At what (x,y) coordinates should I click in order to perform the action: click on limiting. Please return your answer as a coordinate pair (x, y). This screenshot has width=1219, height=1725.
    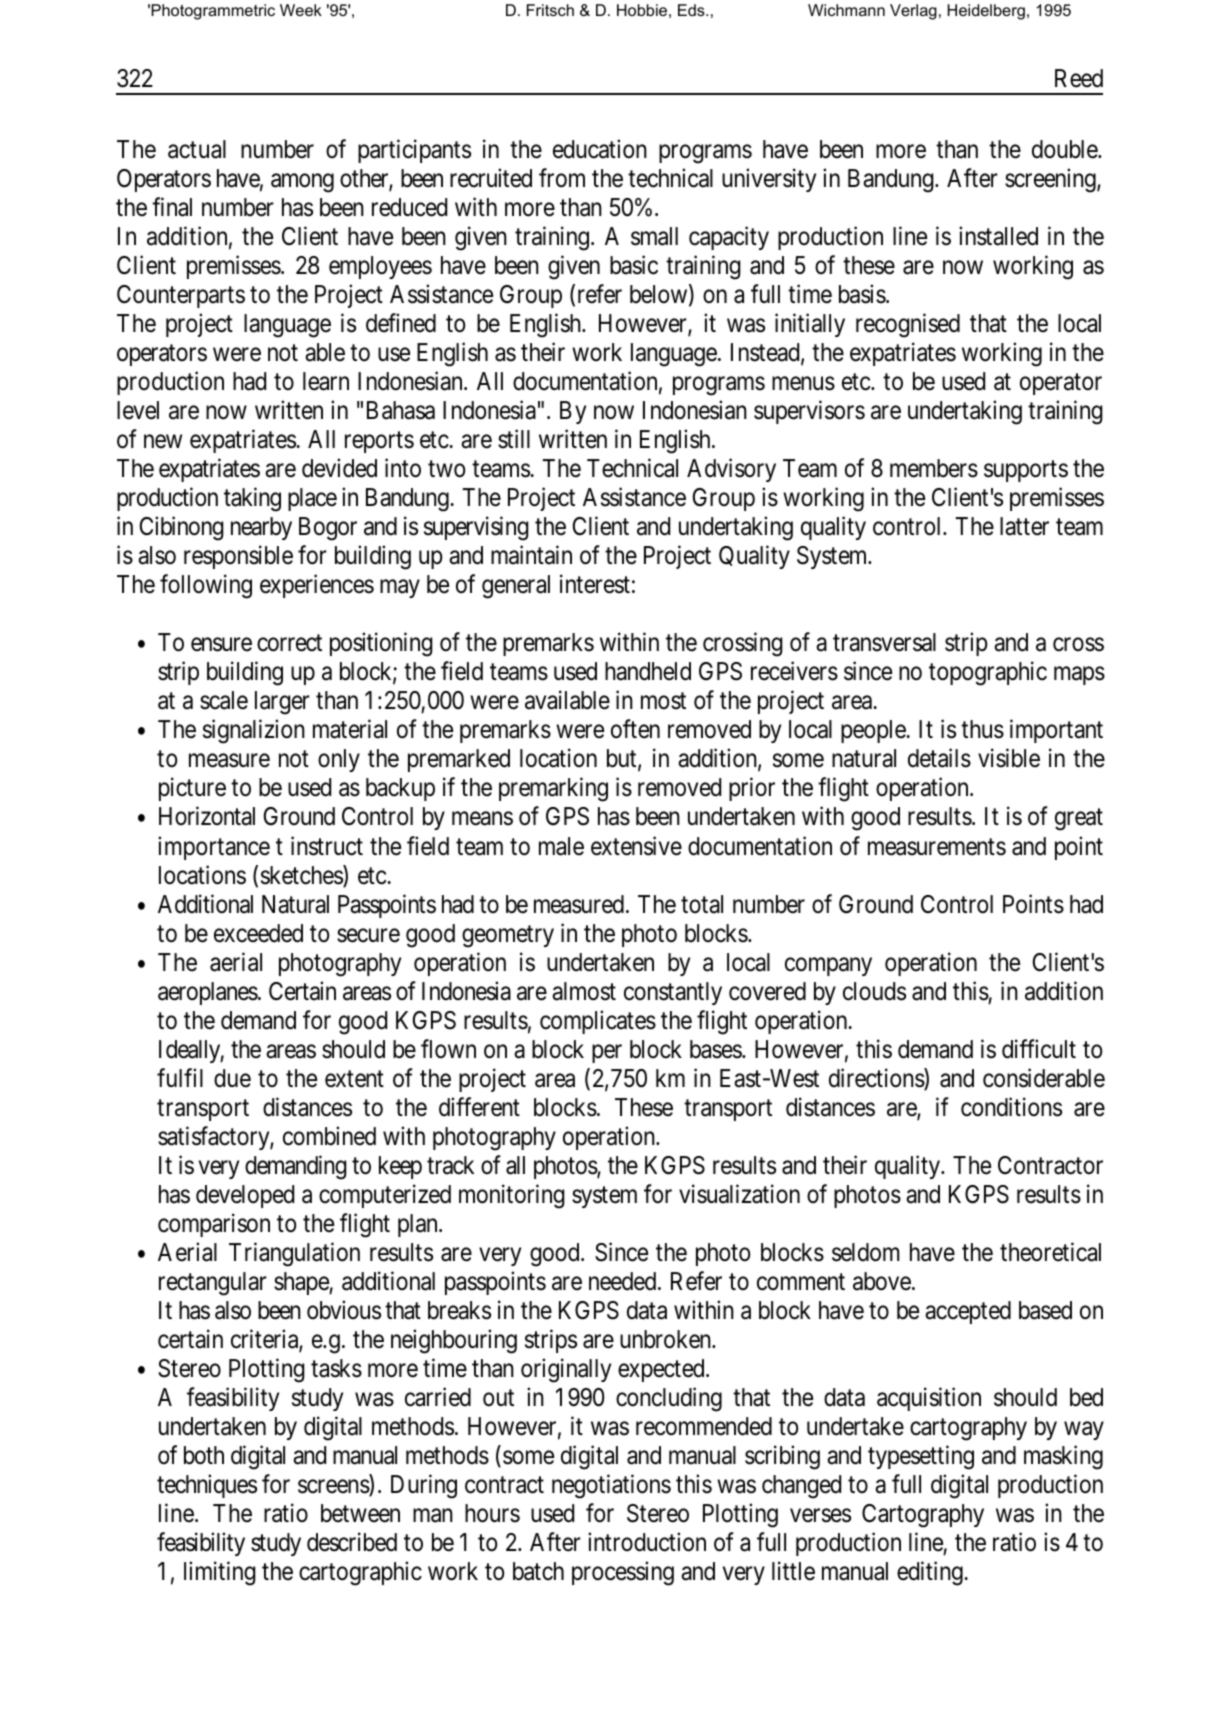
    Looking at the image, I should click on (220, 1573).
